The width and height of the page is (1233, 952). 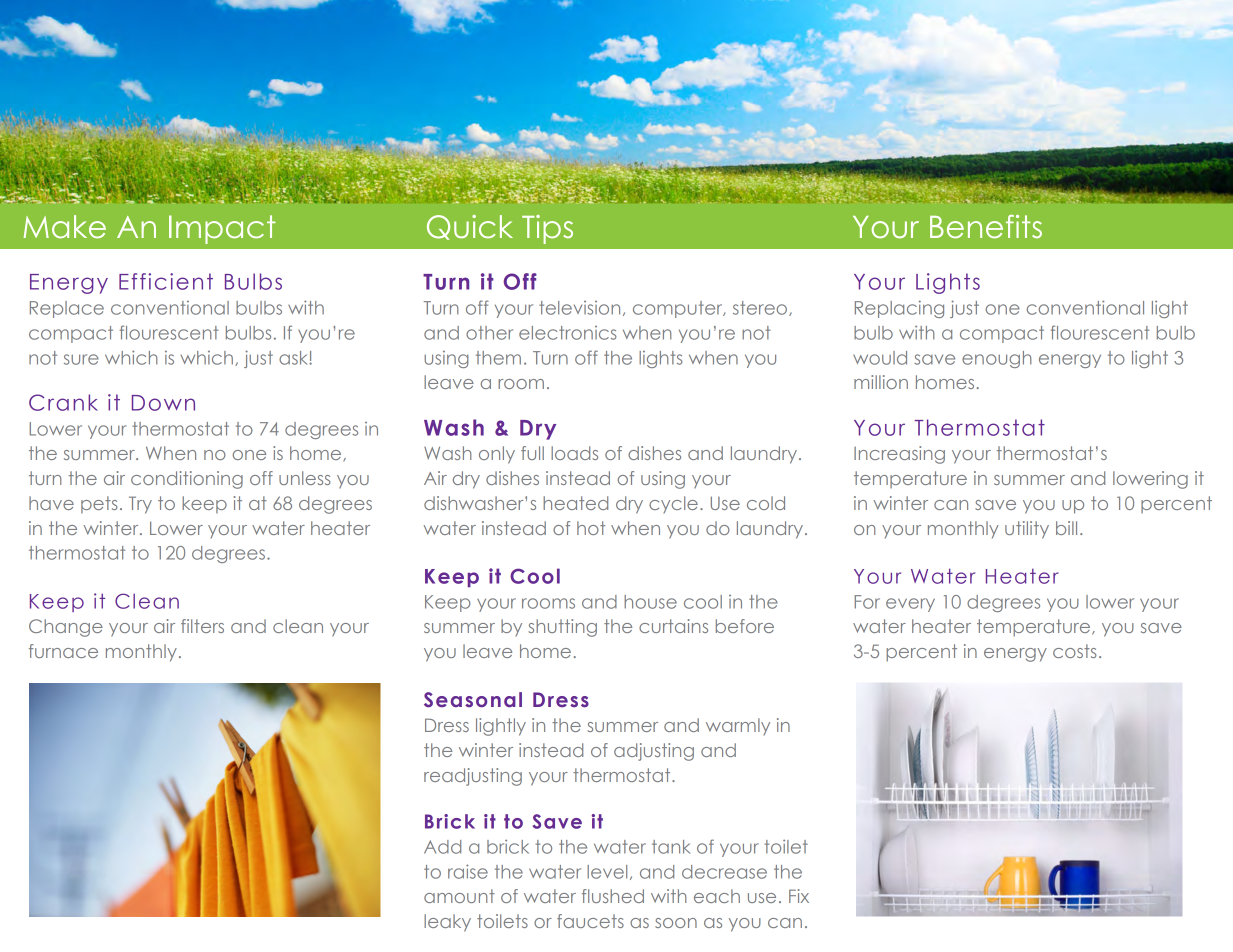 What do you see at coordinates (671, 847) in the page?
I see `tank` at bounding box center [671, 847].
